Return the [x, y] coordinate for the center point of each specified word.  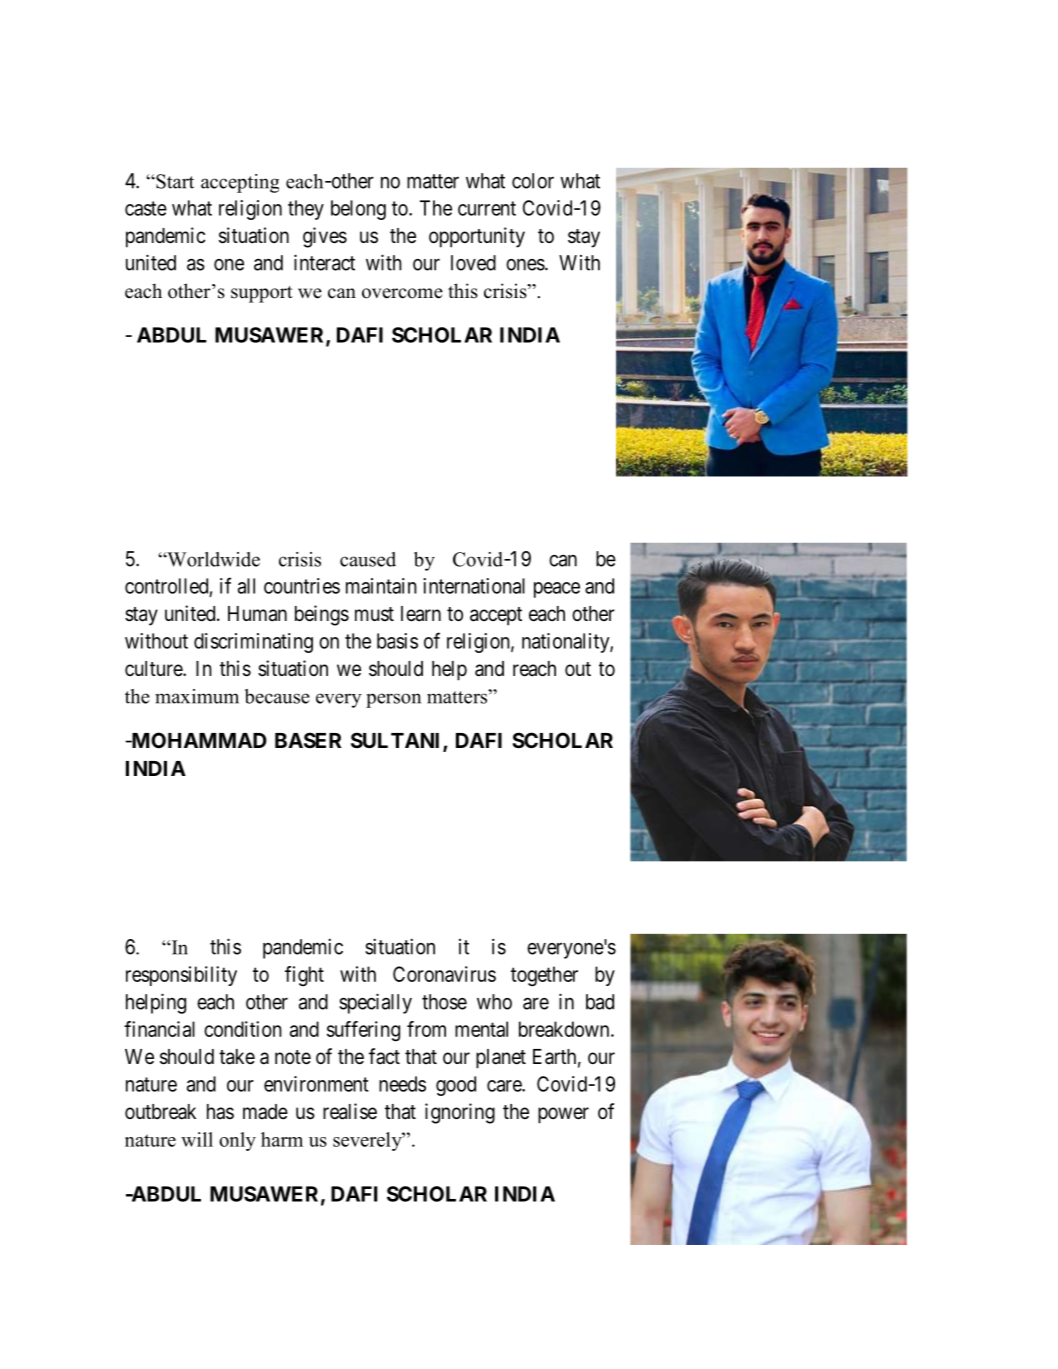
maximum [197, 696]
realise [350, 1111]
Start [174, 181]
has [220, 1112]
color [533, 181]
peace [557, 590]
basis [397, 641]
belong [358, 210]
